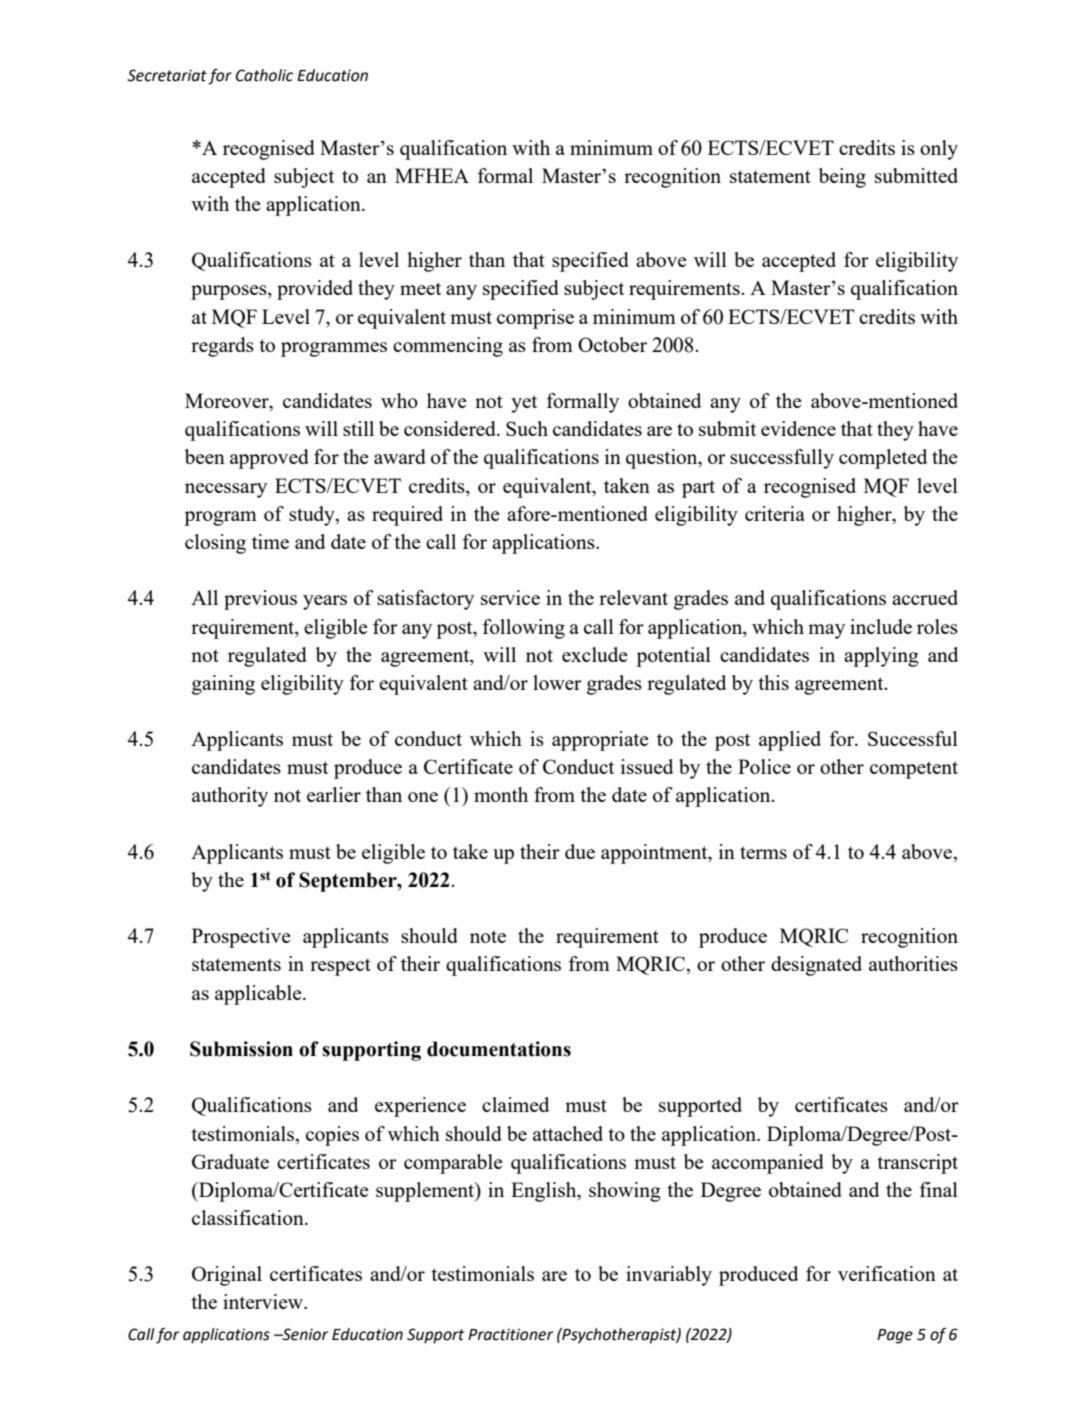 The image size is (1086, 1406). Describe the element at coordinates (241, 938) in the screenshot. I see `Prospective` at that location.
